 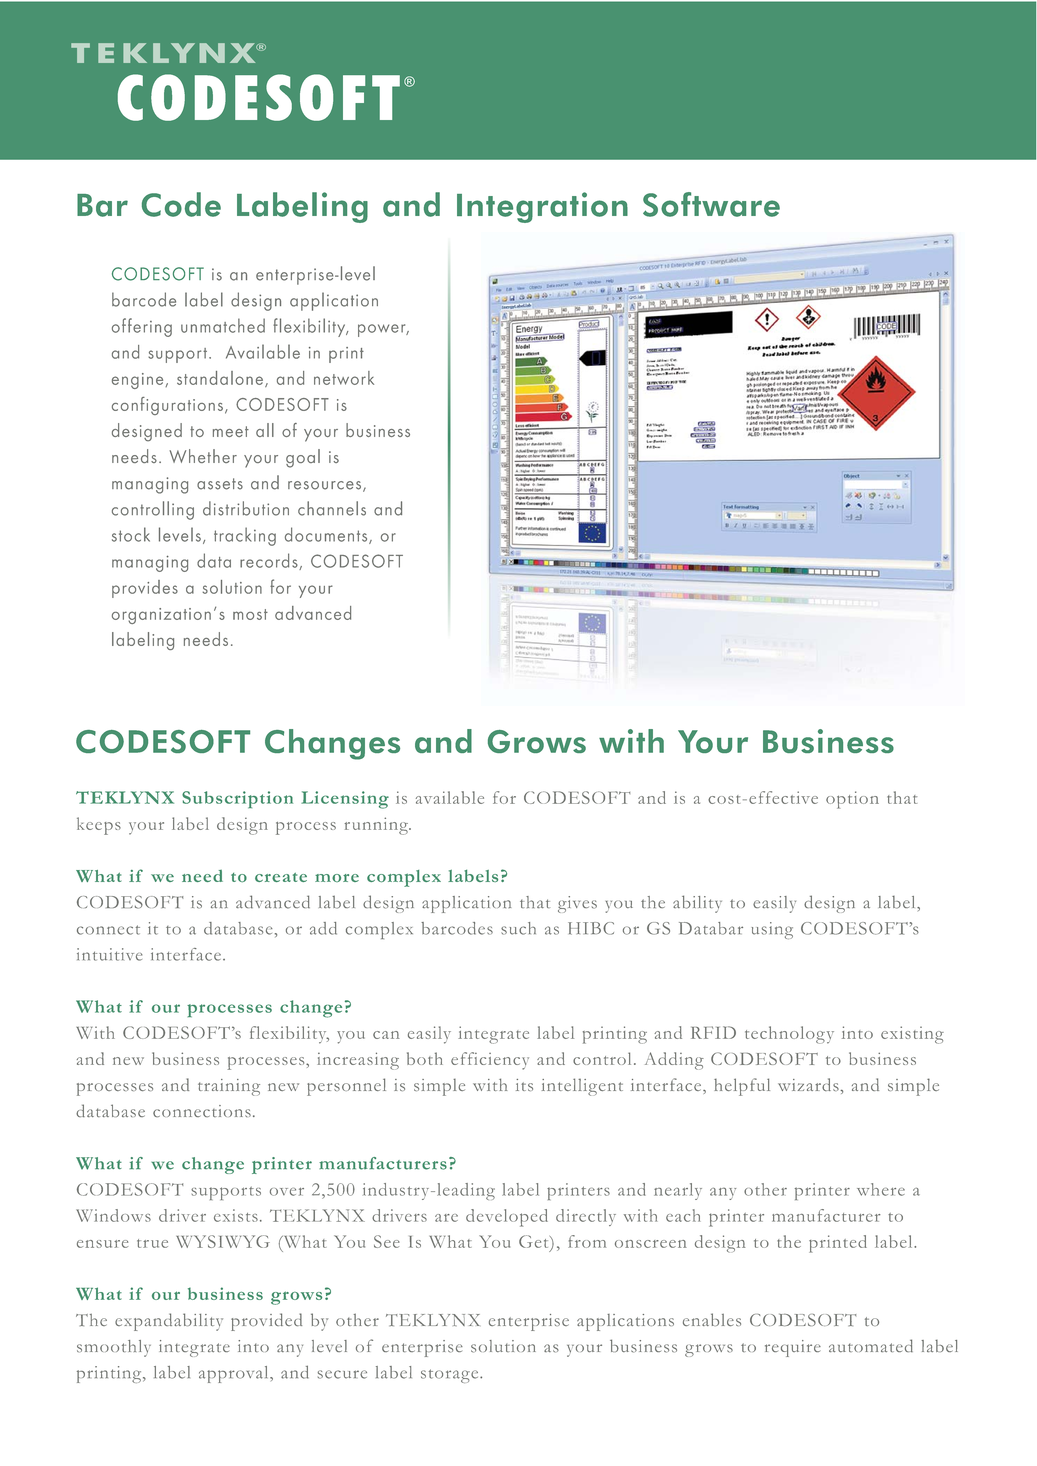 What do you see at coordinates (711, 204) in the document?
I see `Software` at bounding box center [711, 204].
